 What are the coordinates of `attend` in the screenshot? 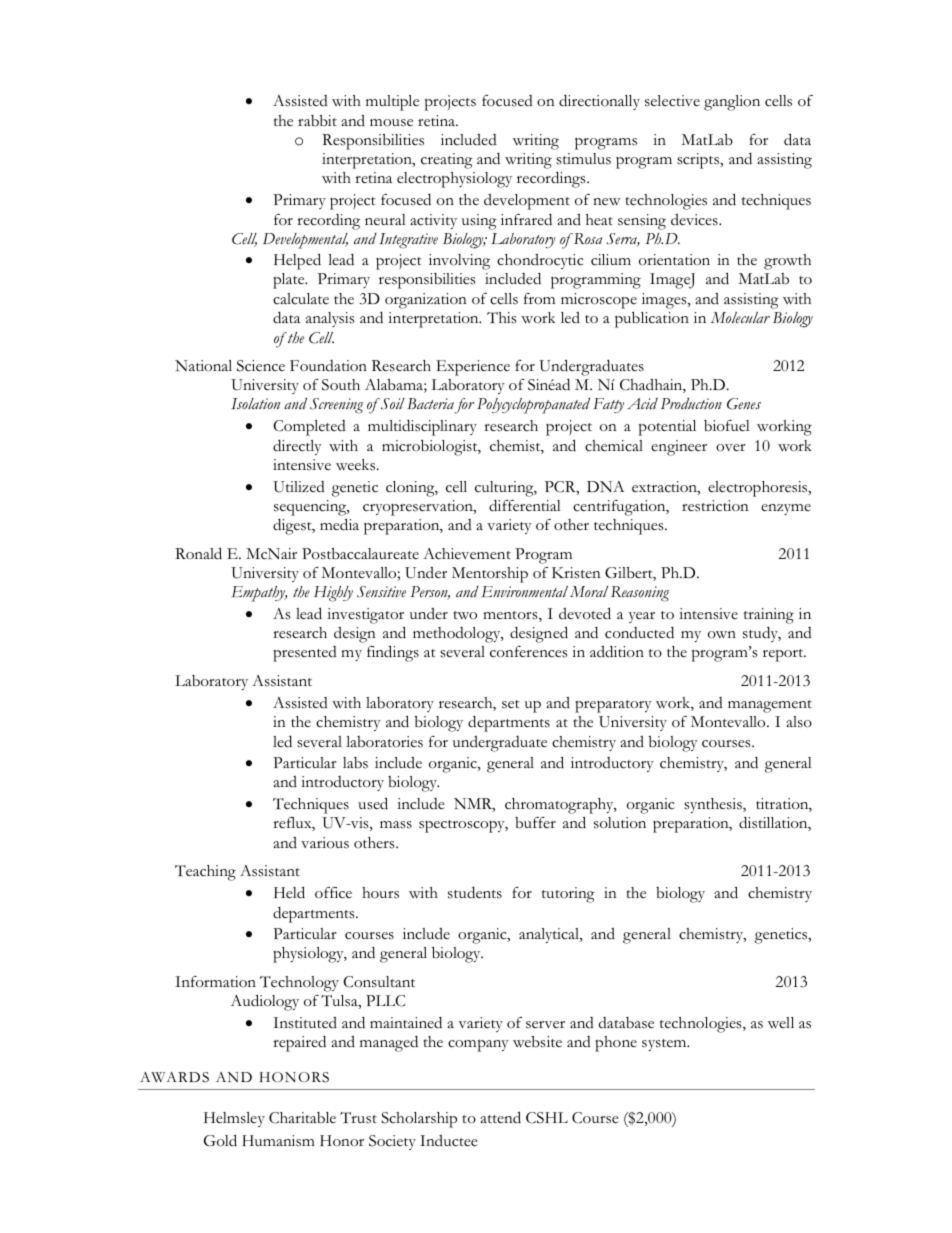 It's located at (500, 1117).
